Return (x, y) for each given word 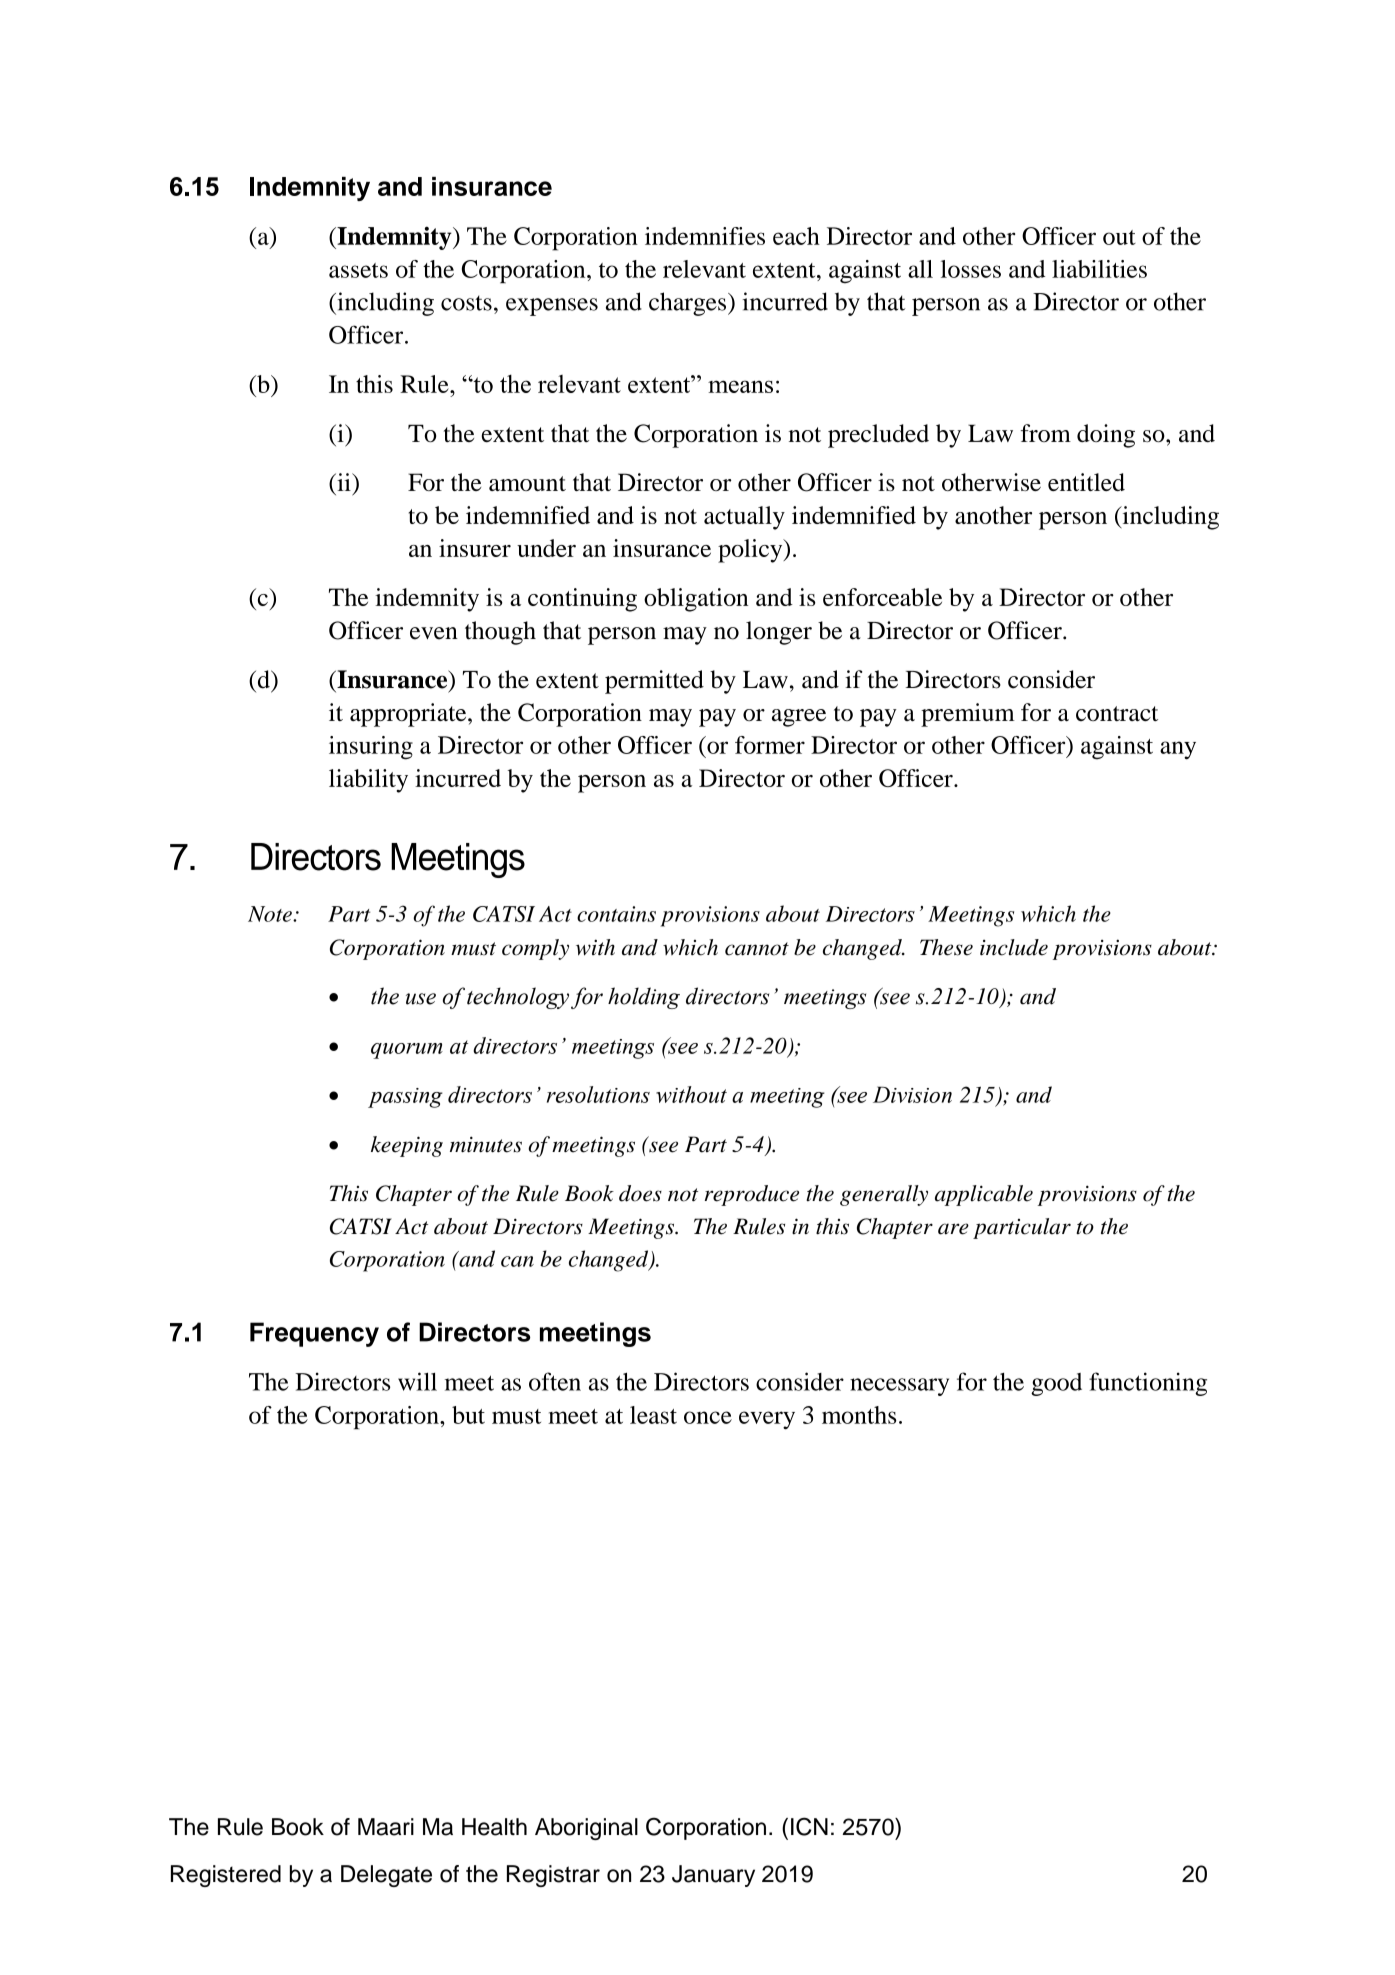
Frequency (314, 1334)
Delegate (386, 1876)
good (1056, 1384)
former (770, 745)
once (708, 1417)
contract (1117, 713)
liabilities (1099, 269)
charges (689, 304)
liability (368, 781)
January (713, 1876)
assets (358, 270)
